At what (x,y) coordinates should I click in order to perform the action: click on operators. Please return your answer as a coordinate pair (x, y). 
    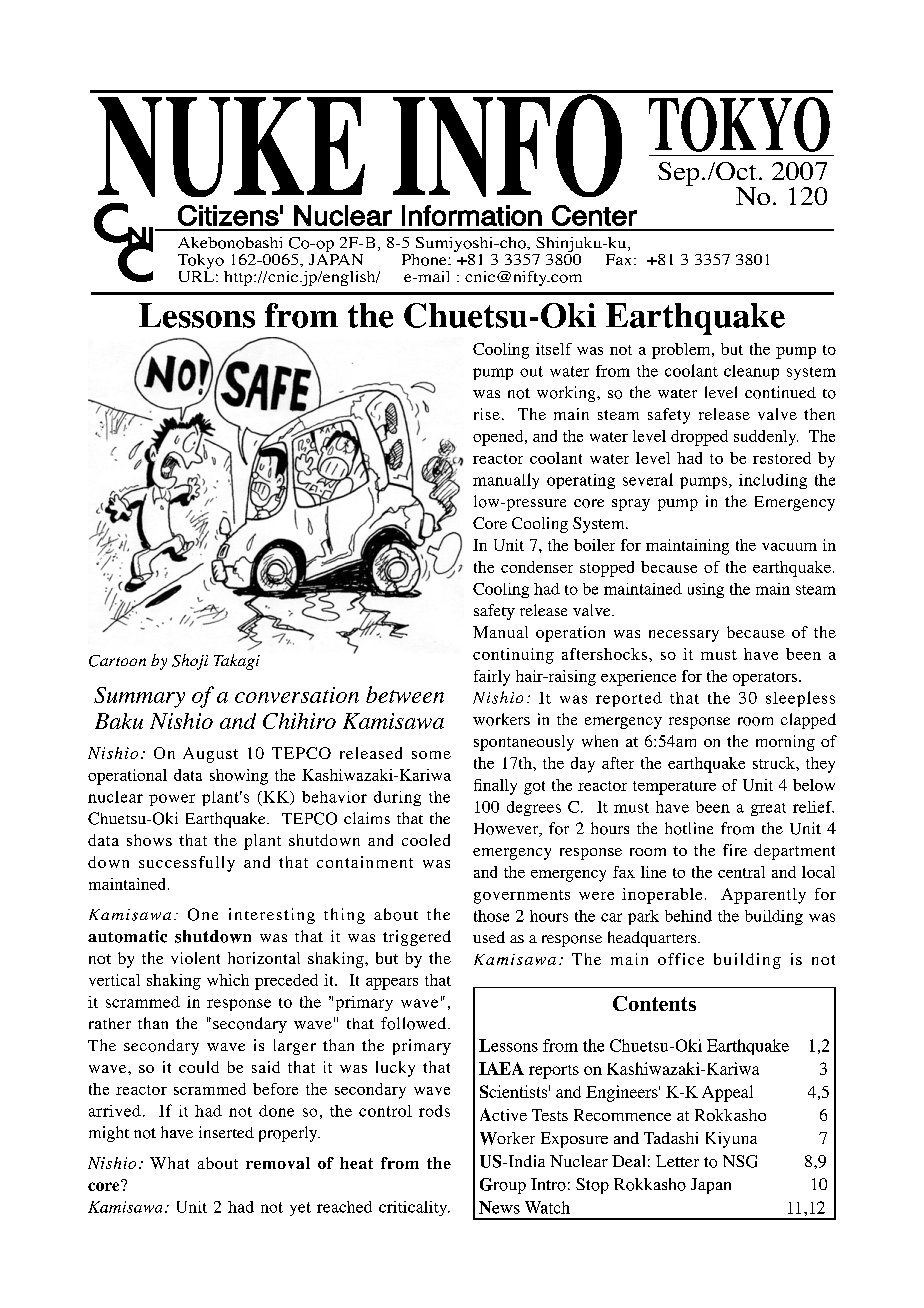
    Looking at the image, I should click on (765, 679).
